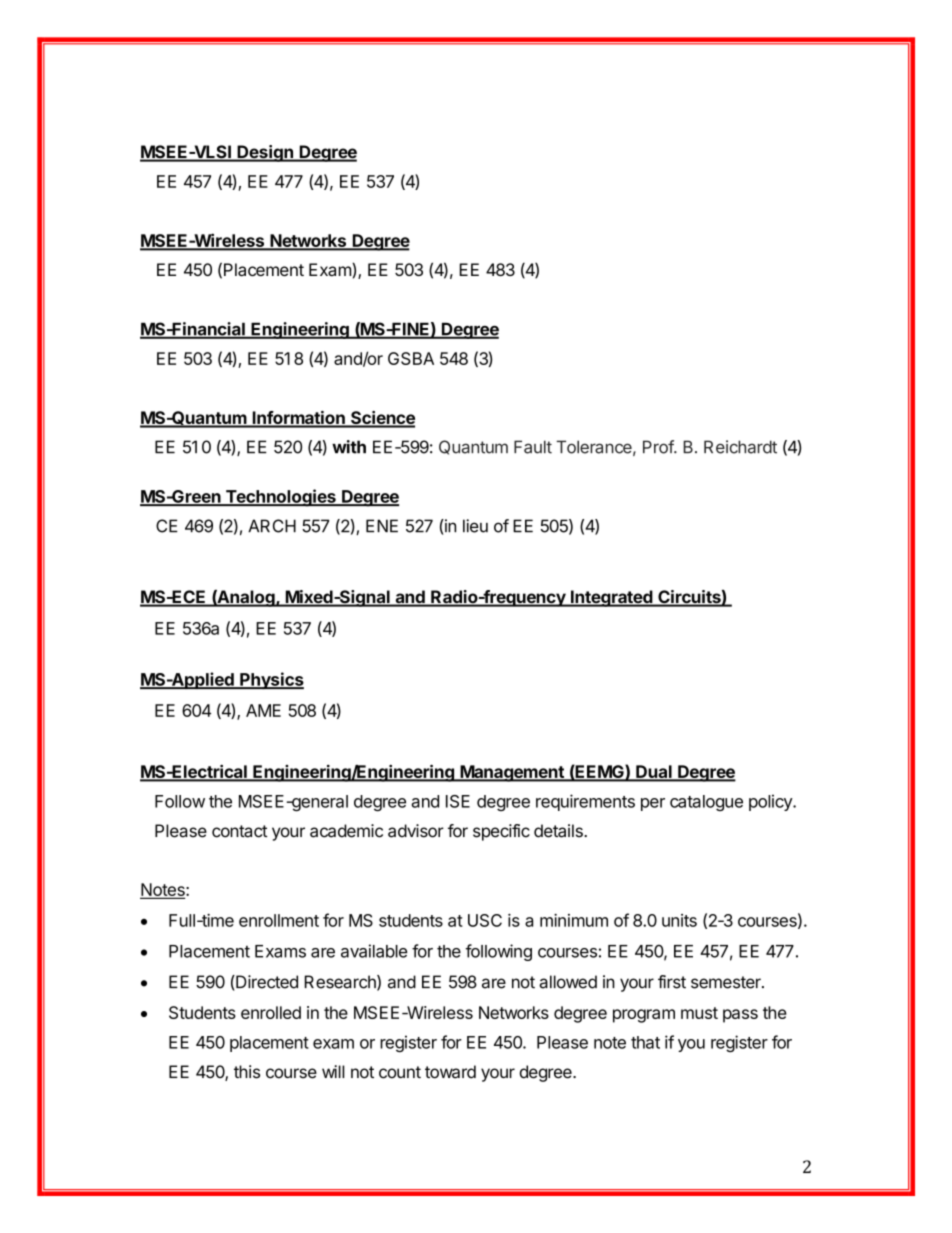 The height and width of the screenshot is (1233, 952). Describe the element at coordinates (265, 153) in the screenshot. I see `Design` at that location.
